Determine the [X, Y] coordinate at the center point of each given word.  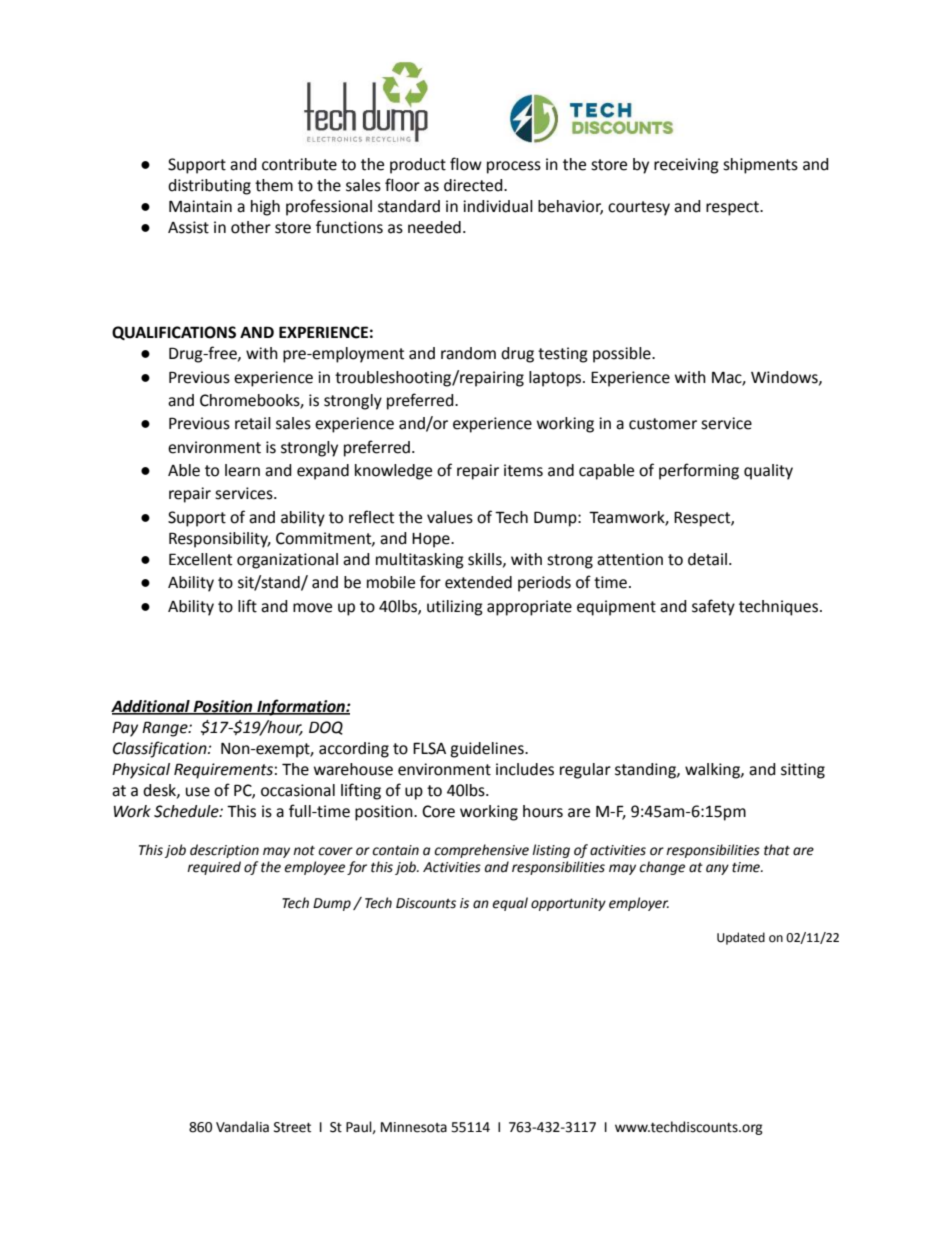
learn [242, 470]
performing [699, 471]
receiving [686, 166]
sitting [803, 771]
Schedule [187, 811]
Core [438, 811]
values [450, 517]
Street [292, 1127]
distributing [209, 187]
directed [474, 185]
